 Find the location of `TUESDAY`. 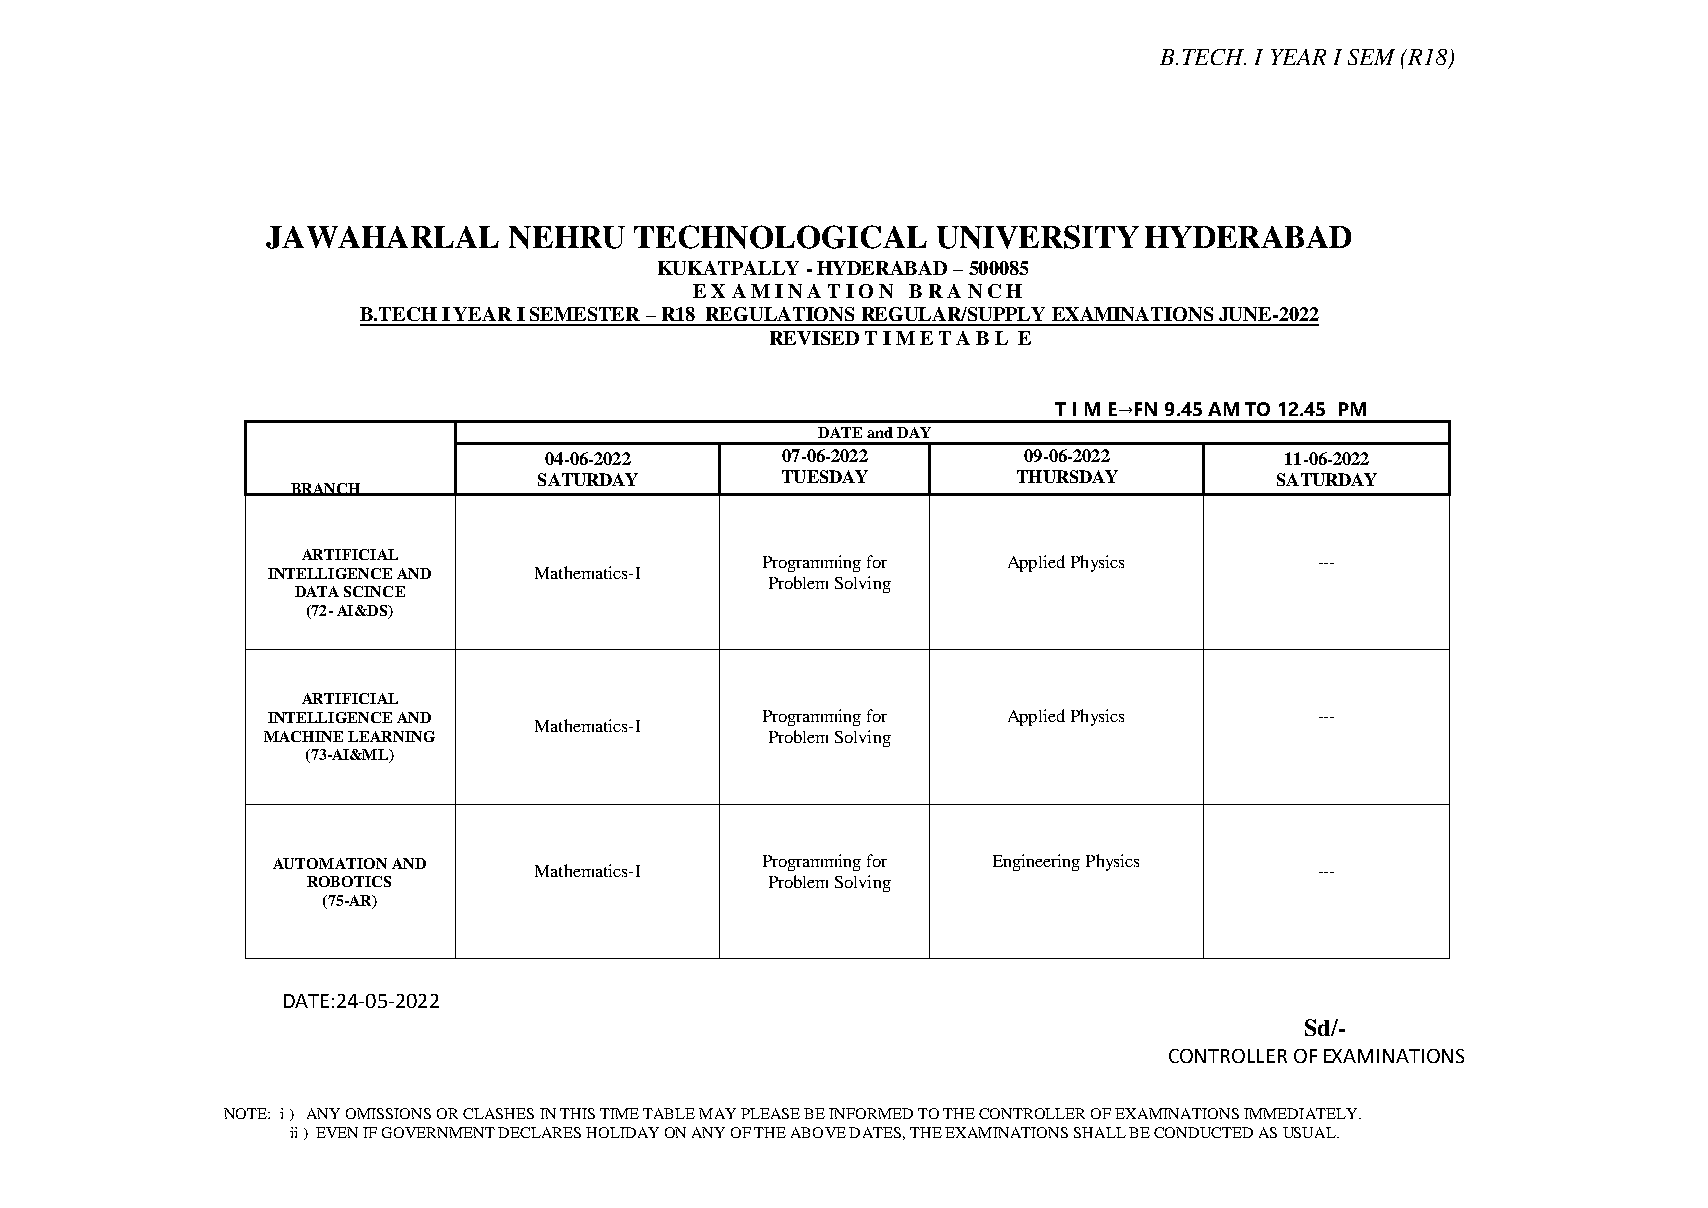

TUESDAY is located at coordinates (825, 476).
